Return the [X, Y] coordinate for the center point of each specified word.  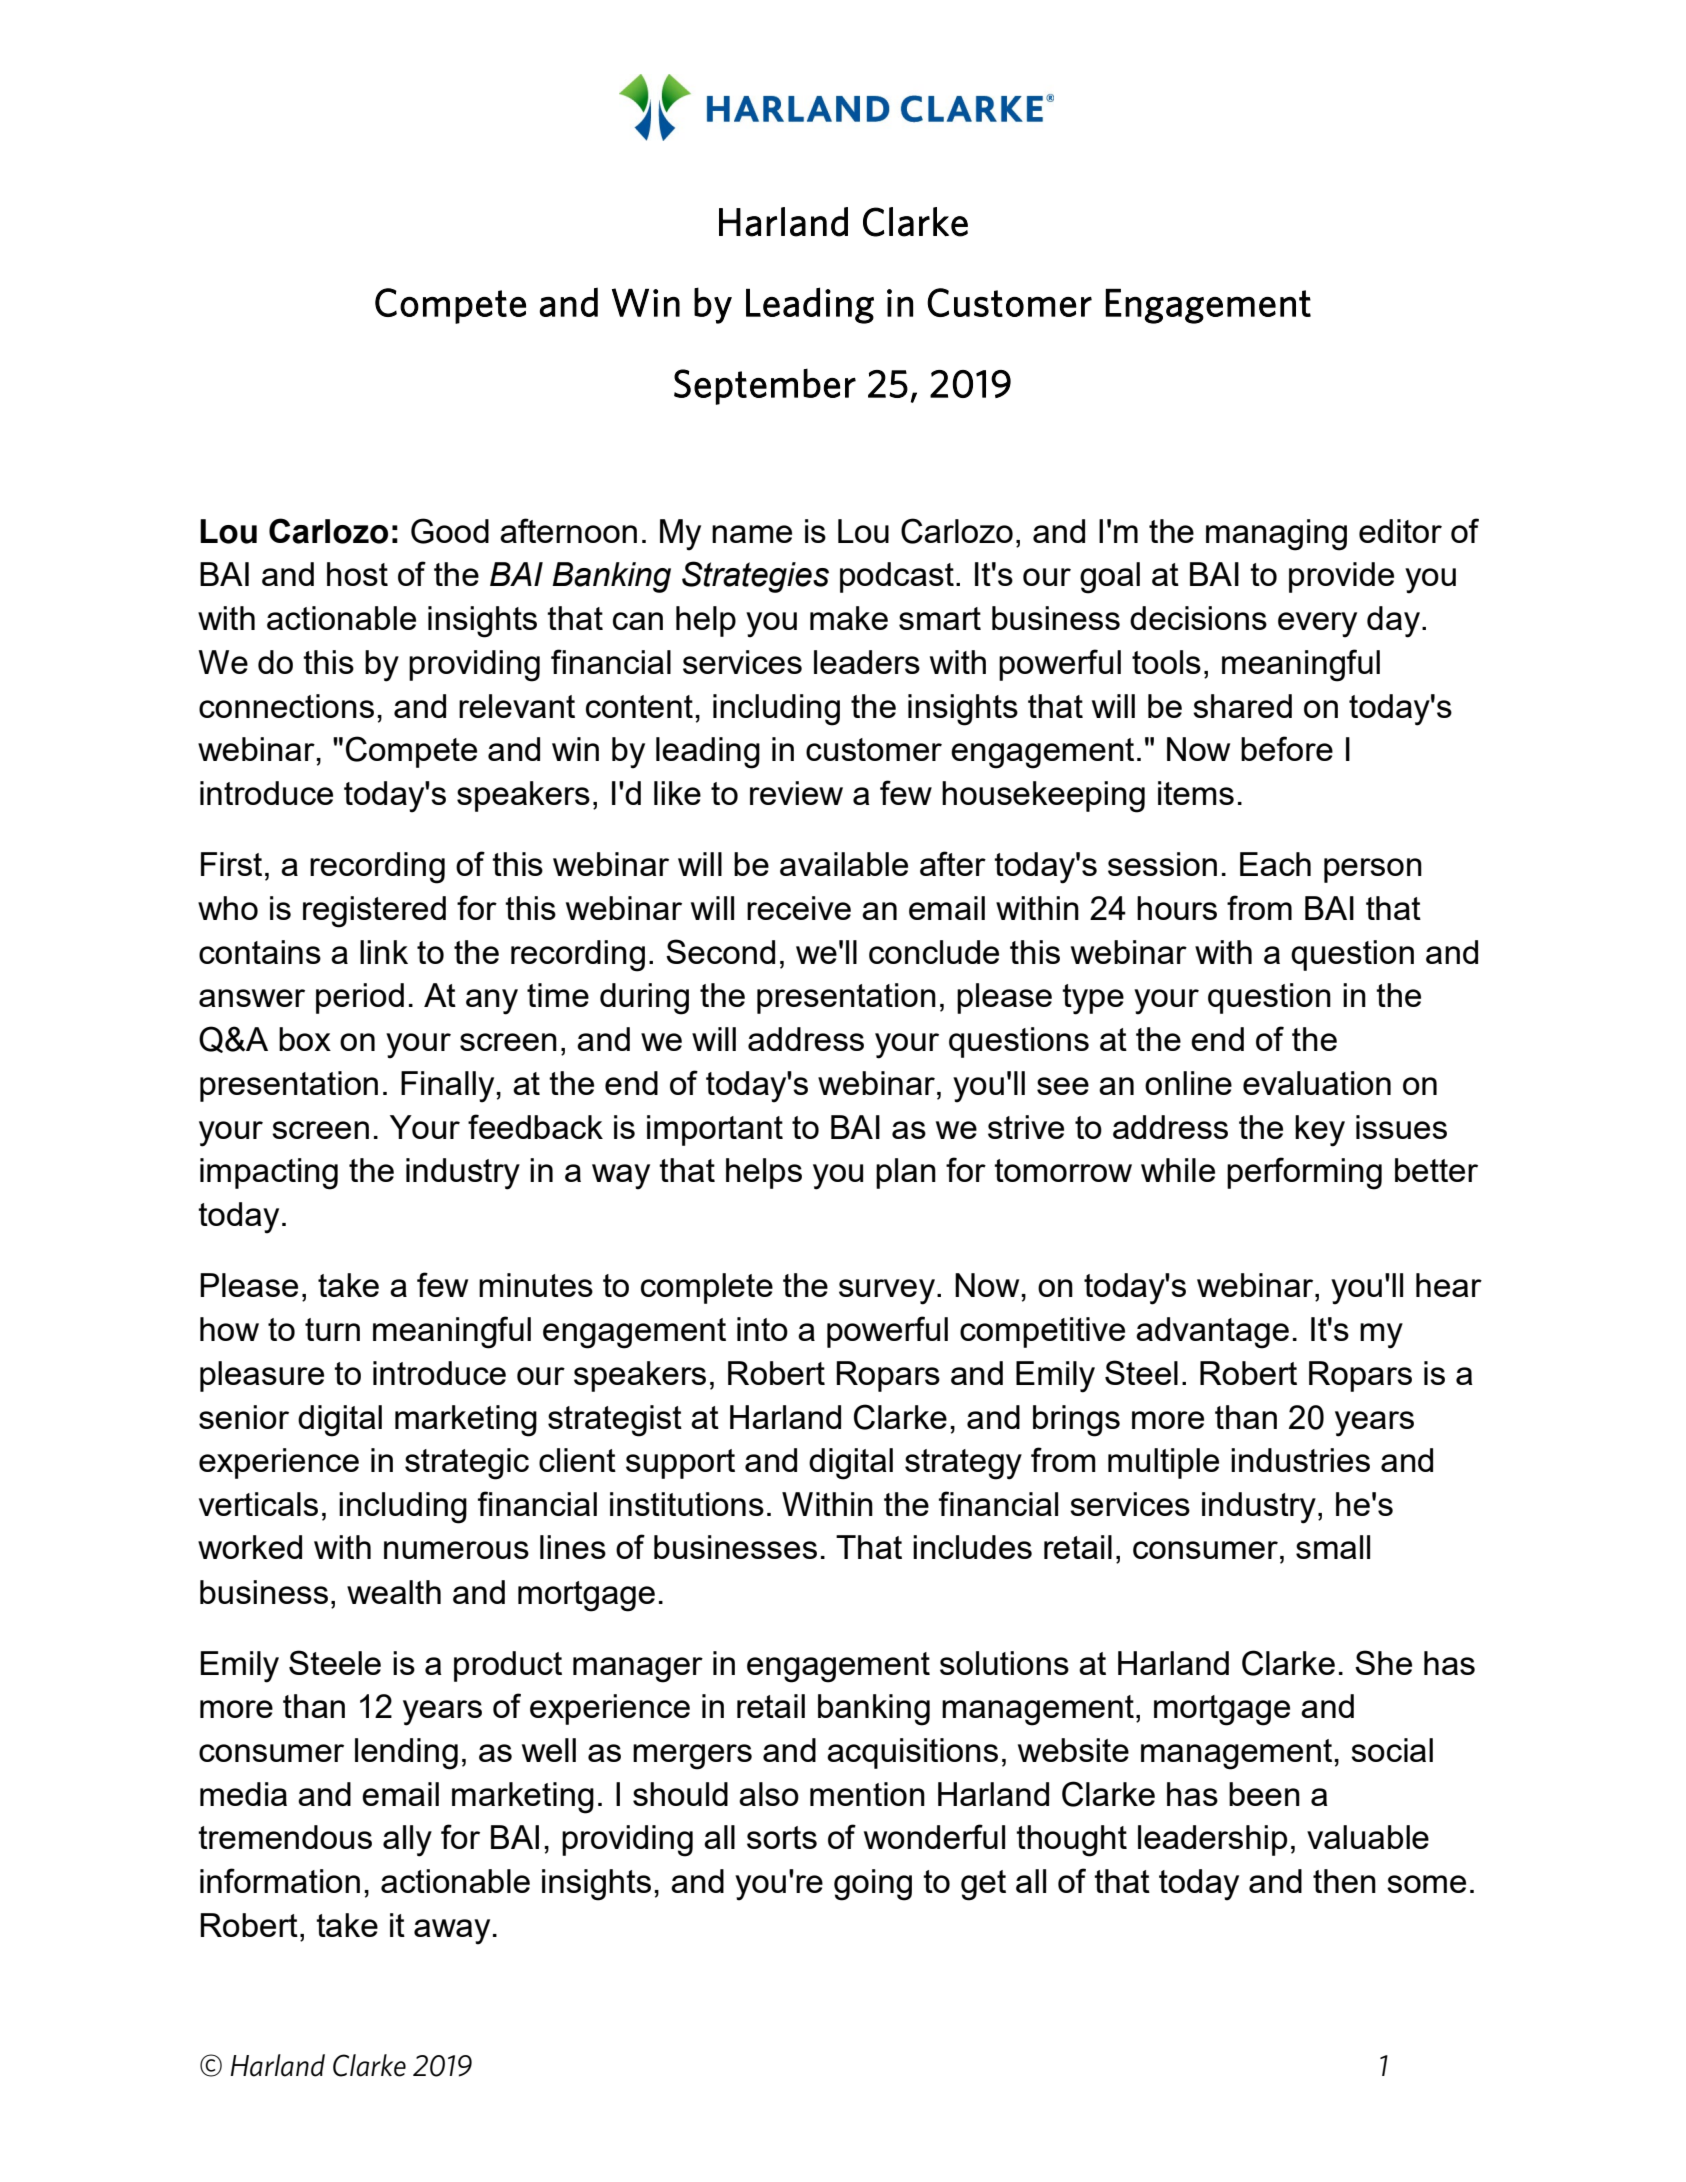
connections [286, 706]
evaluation [1317, 1083]
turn [332, 1329]
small [1333, 1547]
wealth [394, 1592]
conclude [934, 952]
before [1287, 748]
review [796, 793]
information [280, 1880]
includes [972, 1547]
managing [1276, 535]
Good [450, 531]
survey [887, 1292]
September [765, 386]
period [360, 998]
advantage [1212, 1333]
